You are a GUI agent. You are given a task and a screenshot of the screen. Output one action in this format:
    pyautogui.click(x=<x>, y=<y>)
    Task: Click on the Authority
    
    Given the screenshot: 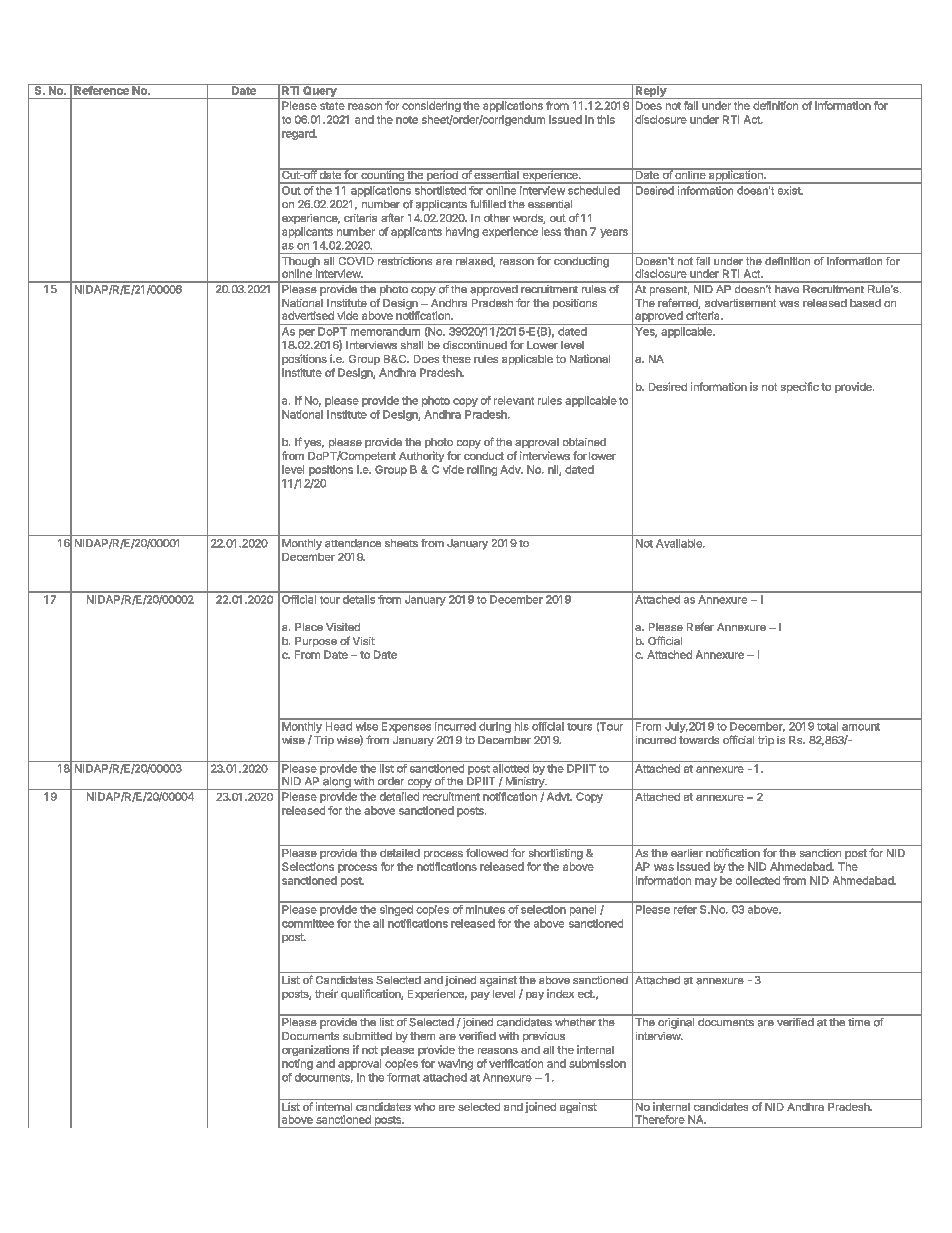 What is the action you would take?
    pyautogui.click(x=421, y=456)
